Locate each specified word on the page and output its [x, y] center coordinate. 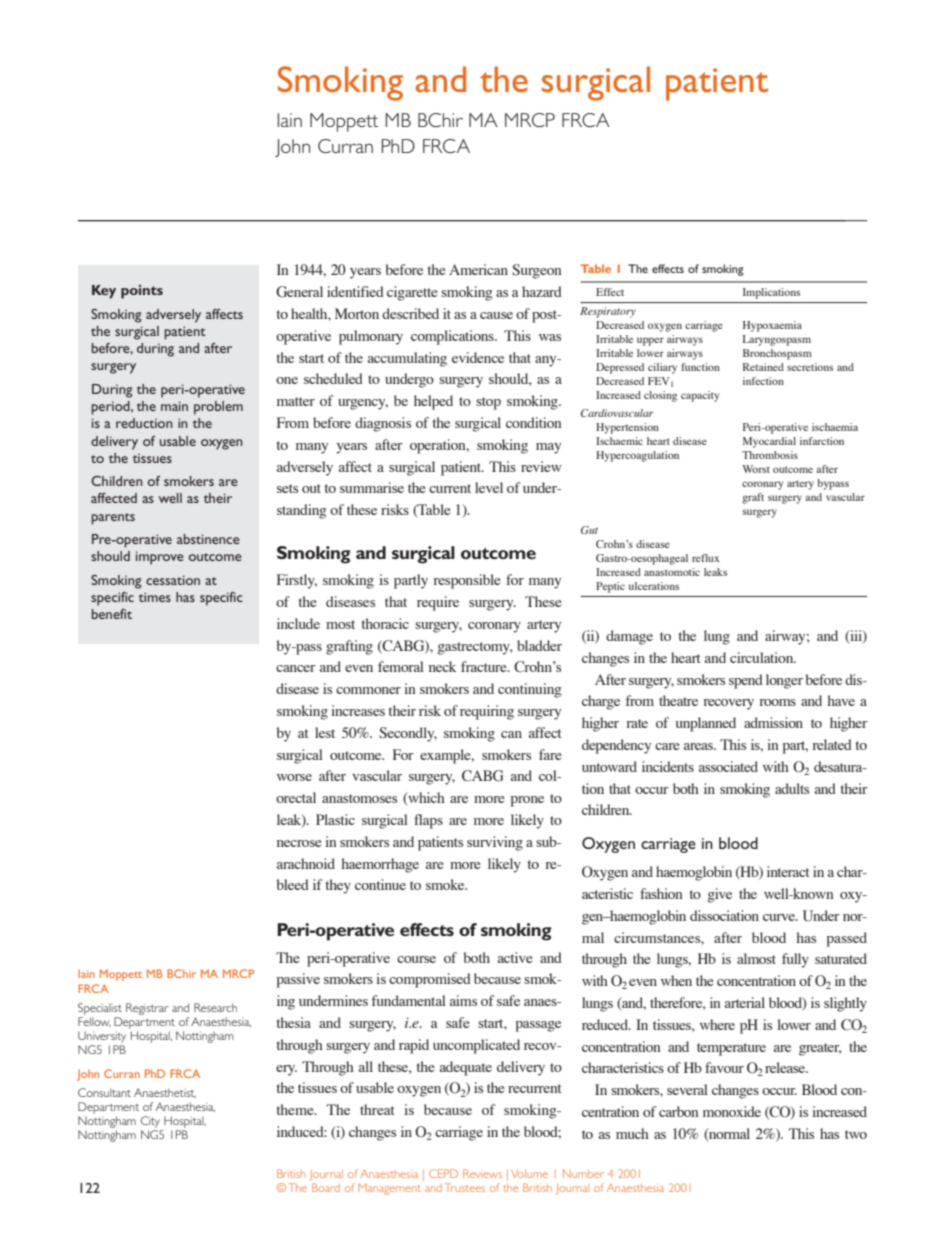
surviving [495, 843]
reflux [706, 558]
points [142, 292]
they [338, 886]
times [155, 597]
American [478, 269]
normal [728, 1134]
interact [788, 871]
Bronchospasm [777, 354]
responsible [467, 581]
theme [296, 1109]
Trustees [465, 1187]
